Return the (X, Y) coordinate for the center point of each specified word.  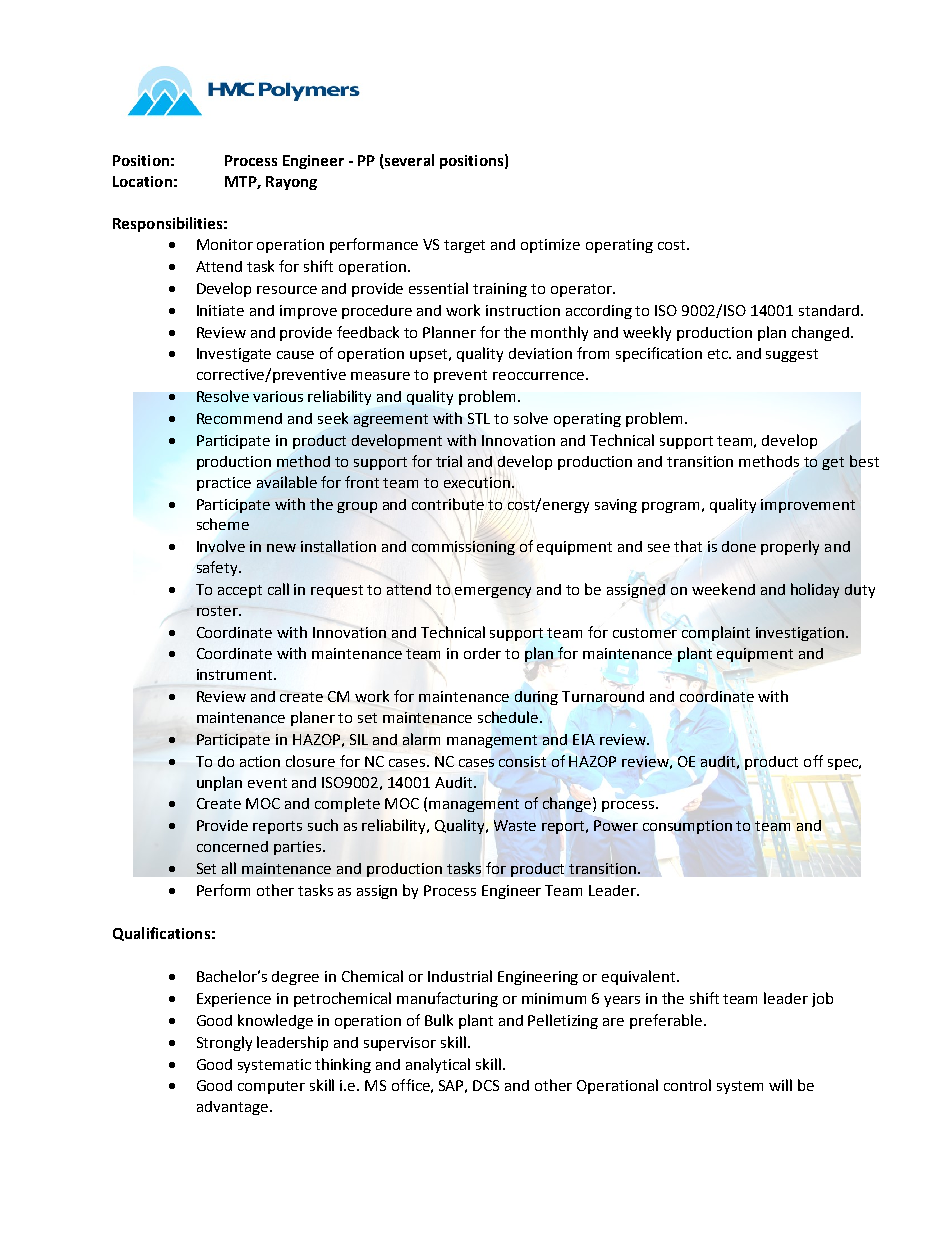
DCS (486, 1085)
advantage (232, 1108)
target (464, 246)
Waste (515, 825)
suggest (792, 355)
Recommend (239, 418)
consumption (687, 827)
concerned (232, 846)
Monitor (225, 244)
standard (829, 310)
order (482, 653)
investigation (800, 634)
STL (479, 418)
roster (218, 611)
